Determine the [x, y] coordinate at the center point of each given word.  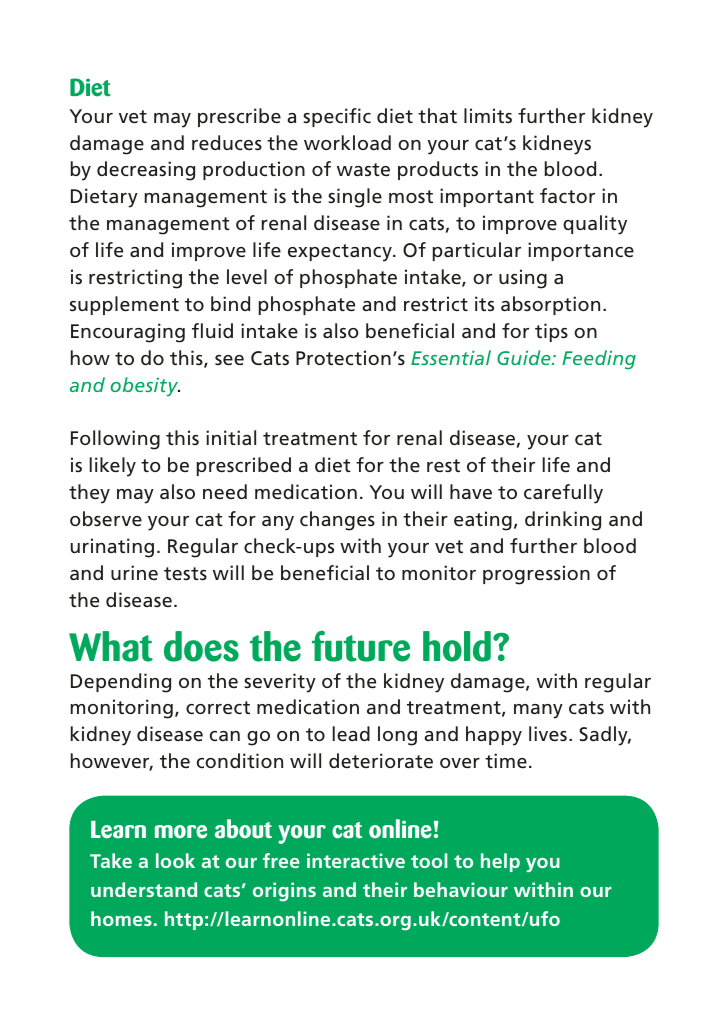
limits [488, 116]
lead [351, 733]
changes [337, 521]
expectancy [341, 253]
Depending [121, 683]
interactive [356, 860]
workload [347, 142]
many [538, 711]
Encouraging [128, 333]
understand [144, 889]
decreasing [146, 171]
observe [106, 518]
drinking [563, 521]
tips [551, 332]
